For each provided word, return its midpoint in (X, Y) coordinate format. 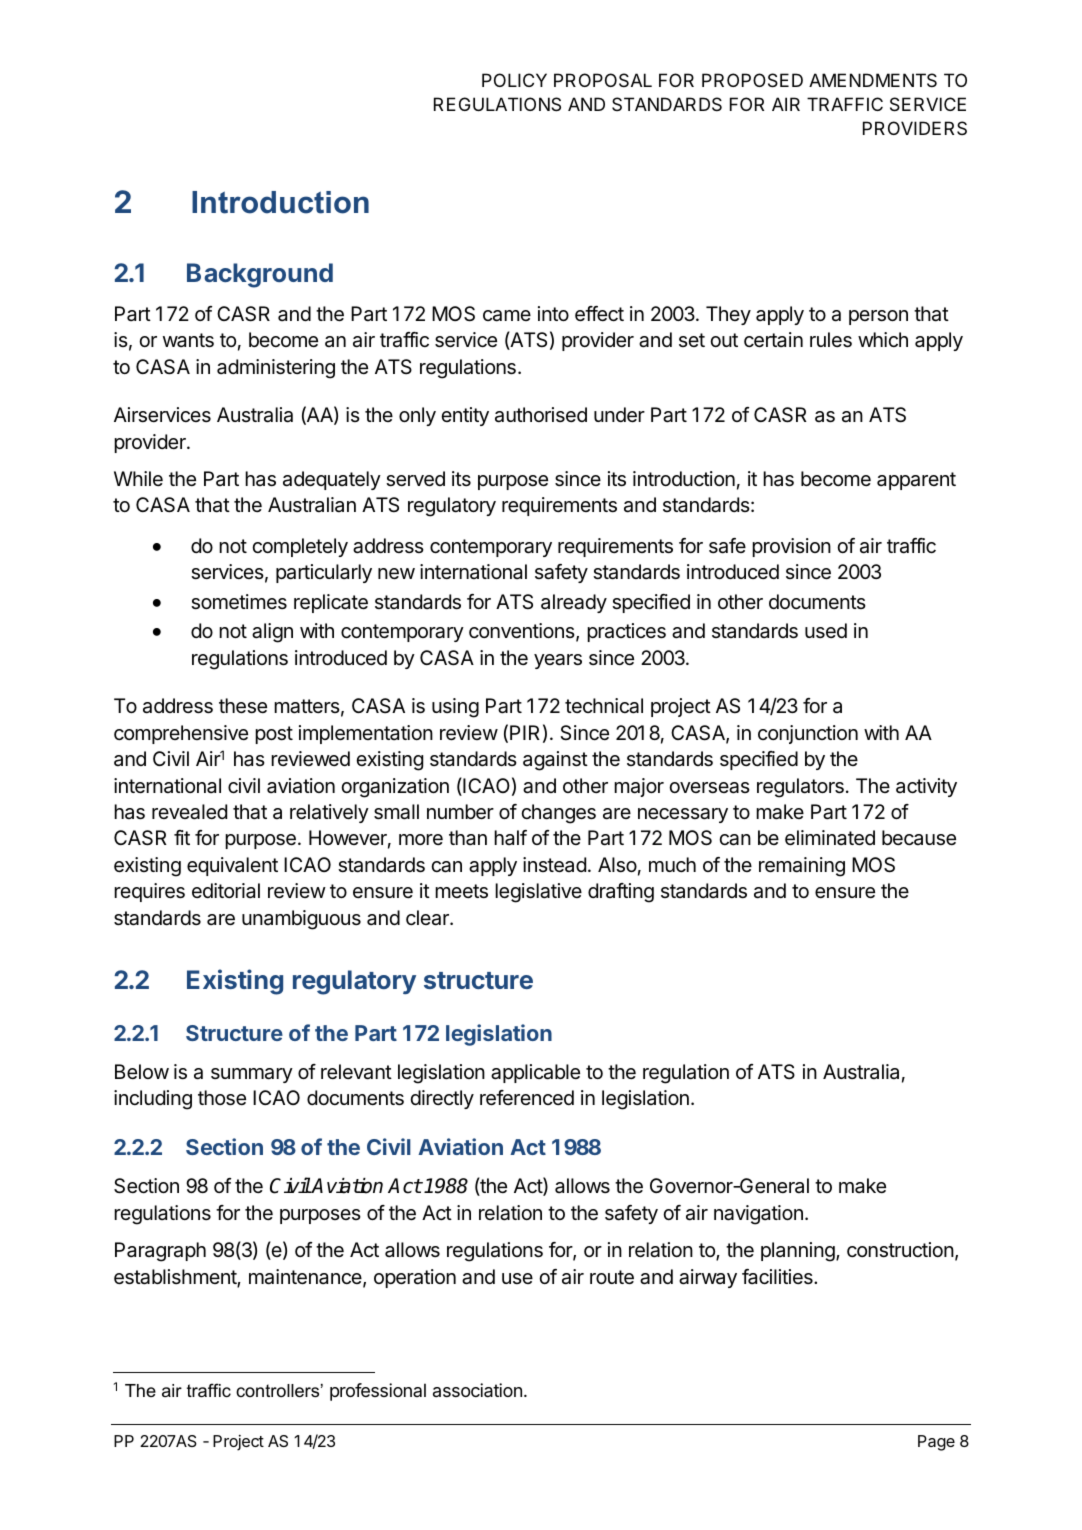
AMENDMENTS (873, 80)
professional (378, 1392)
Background (260, 275)
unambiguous (301, 920)
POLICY (514, 80)
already (574, 603)
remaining (802, 867)
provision (791, 547)
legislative (538, 893)
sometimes (239, 602)
